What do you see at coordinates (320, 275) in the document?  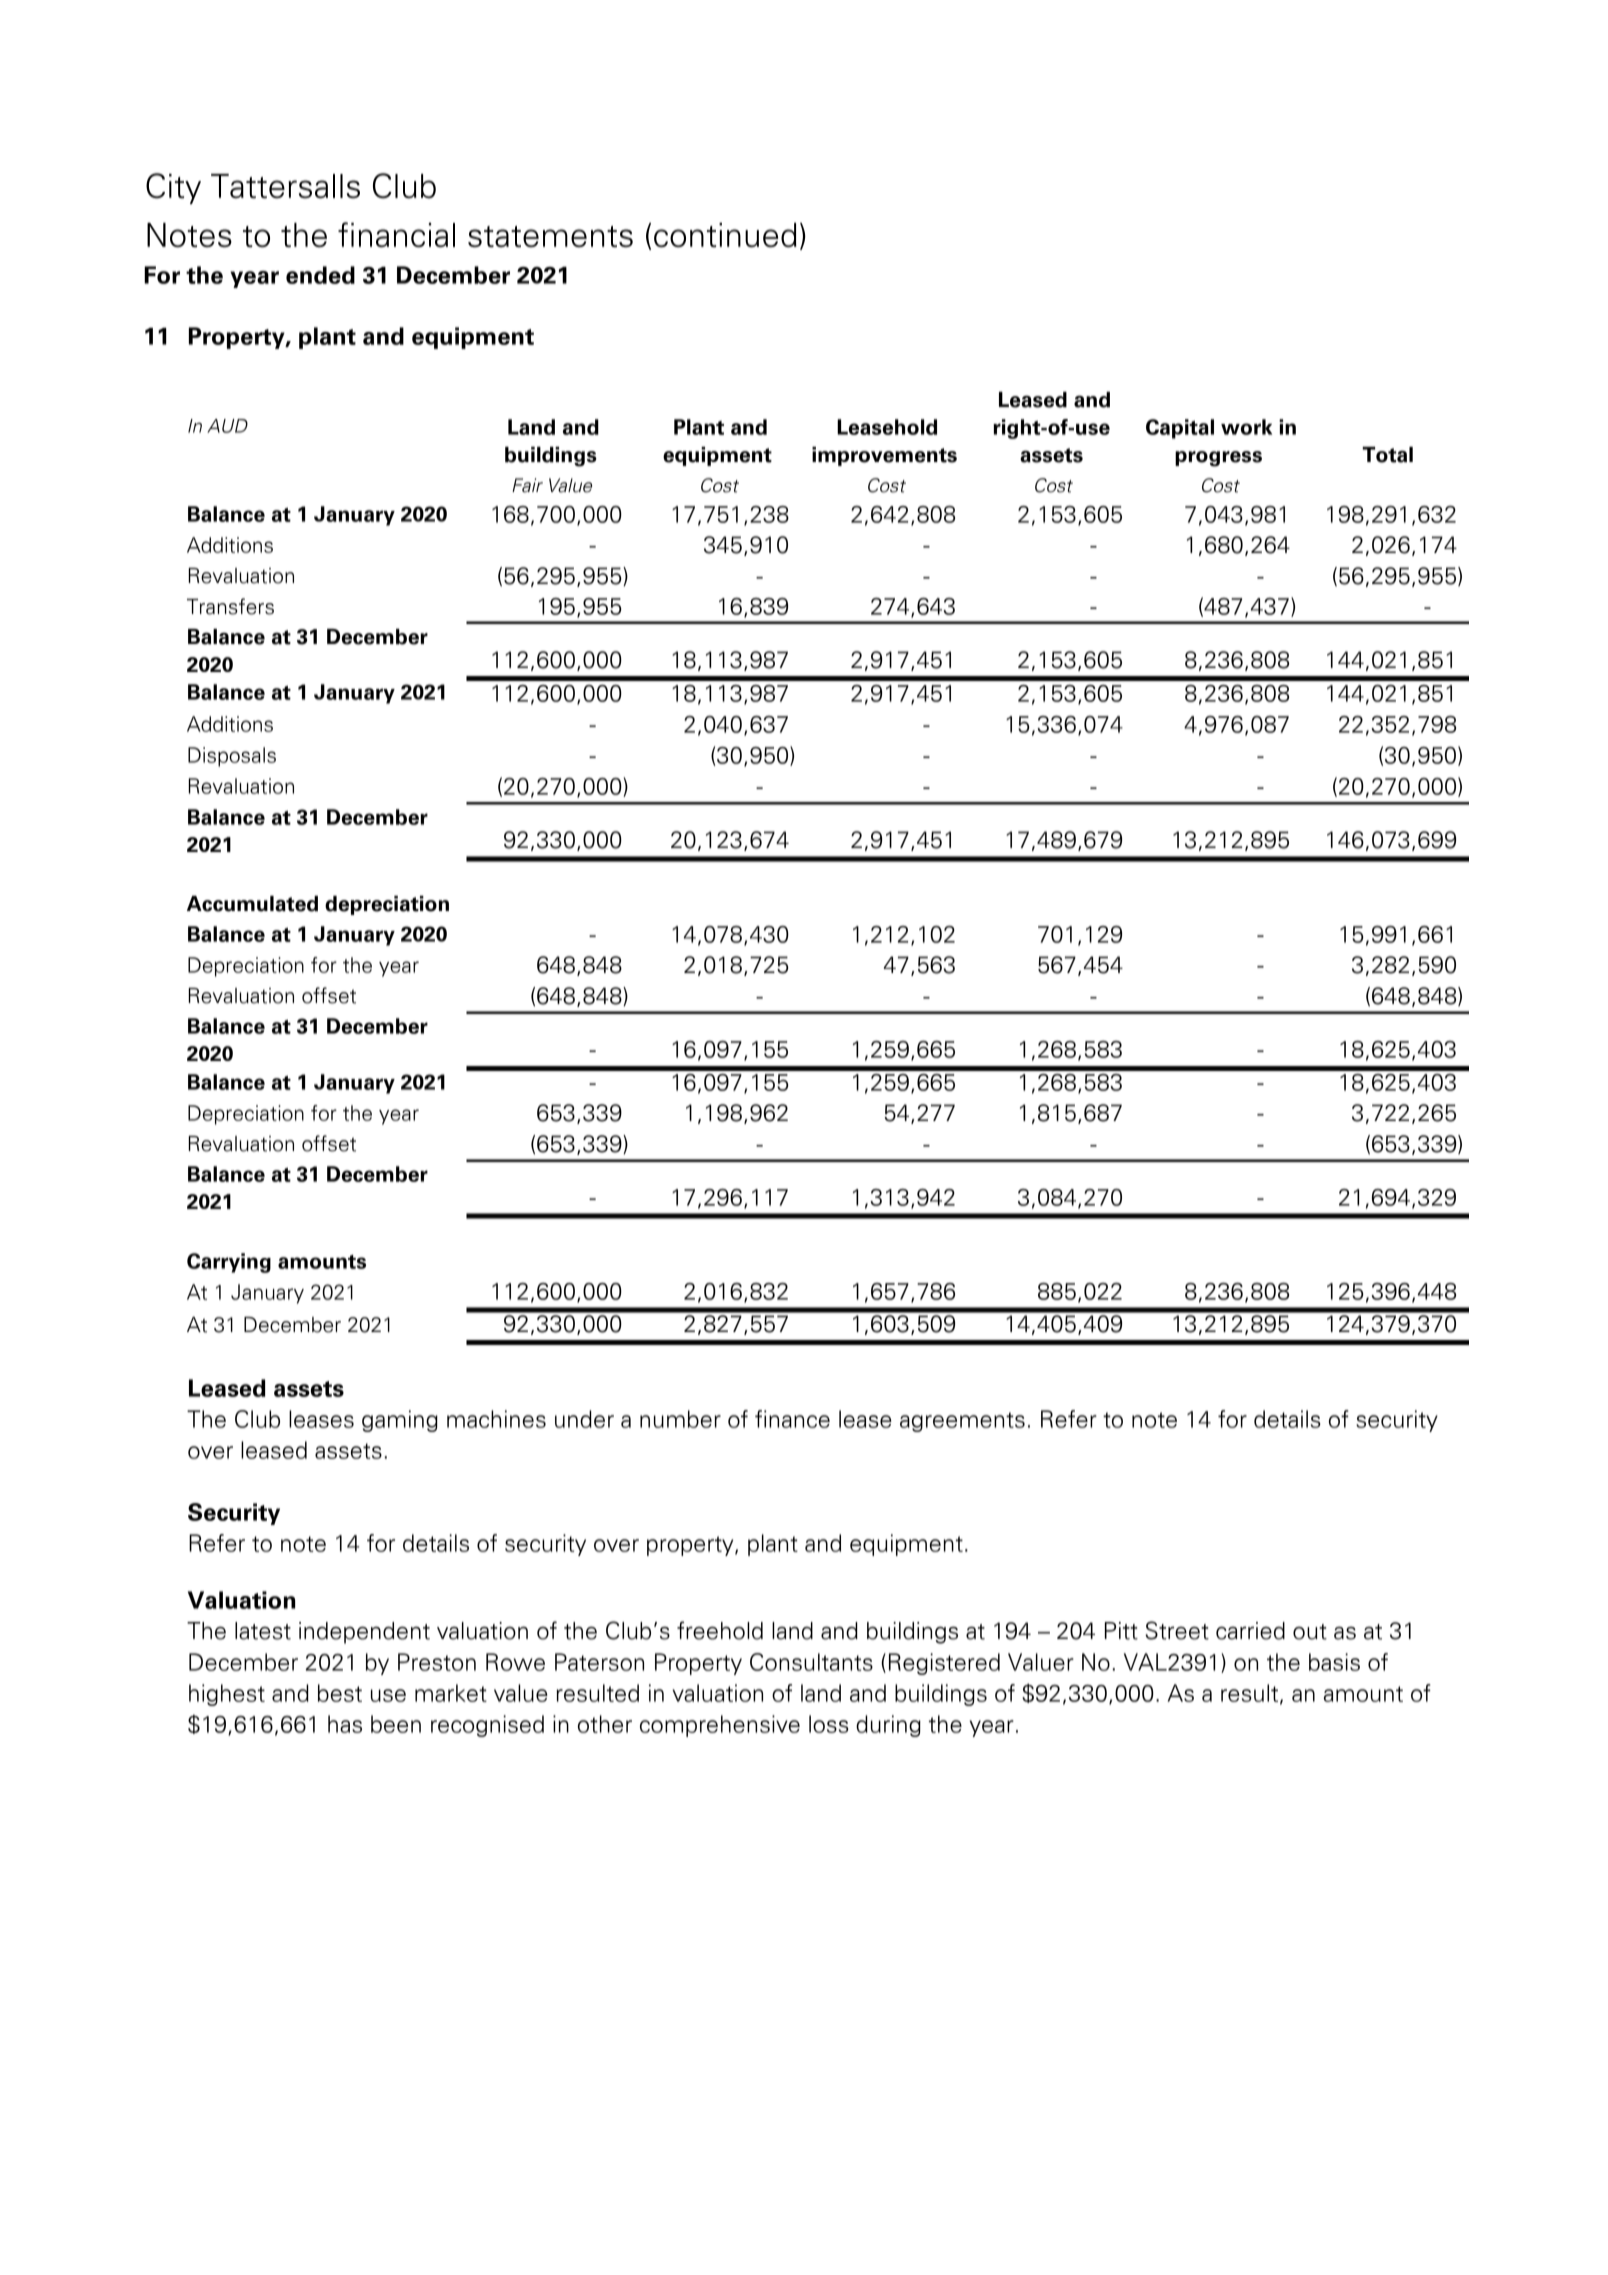 I see `ended` at bounding box center [320, 275].
